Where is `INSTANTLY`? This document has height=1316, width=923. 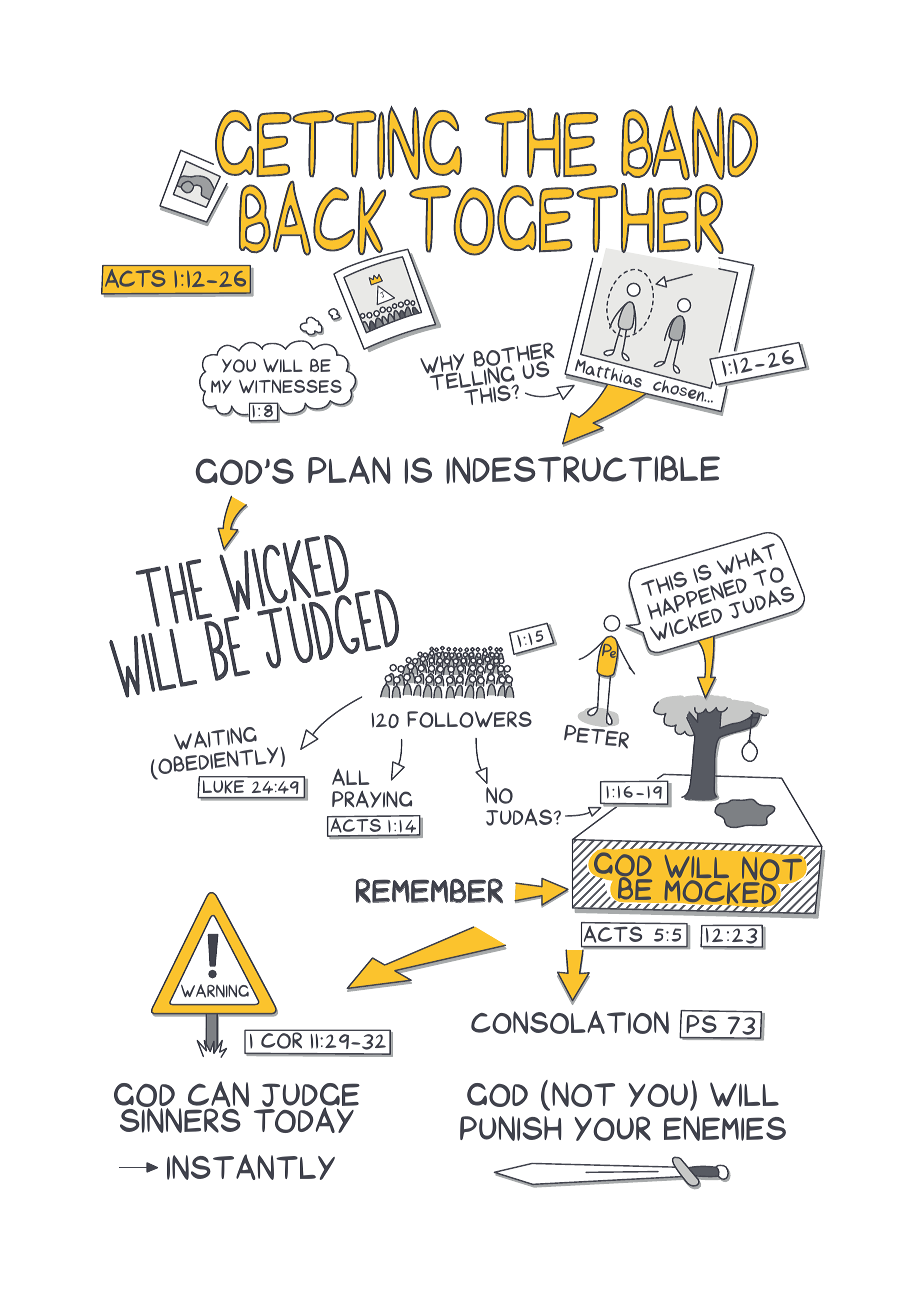 INSTANTLY is located at coordinates (251, 1167).
